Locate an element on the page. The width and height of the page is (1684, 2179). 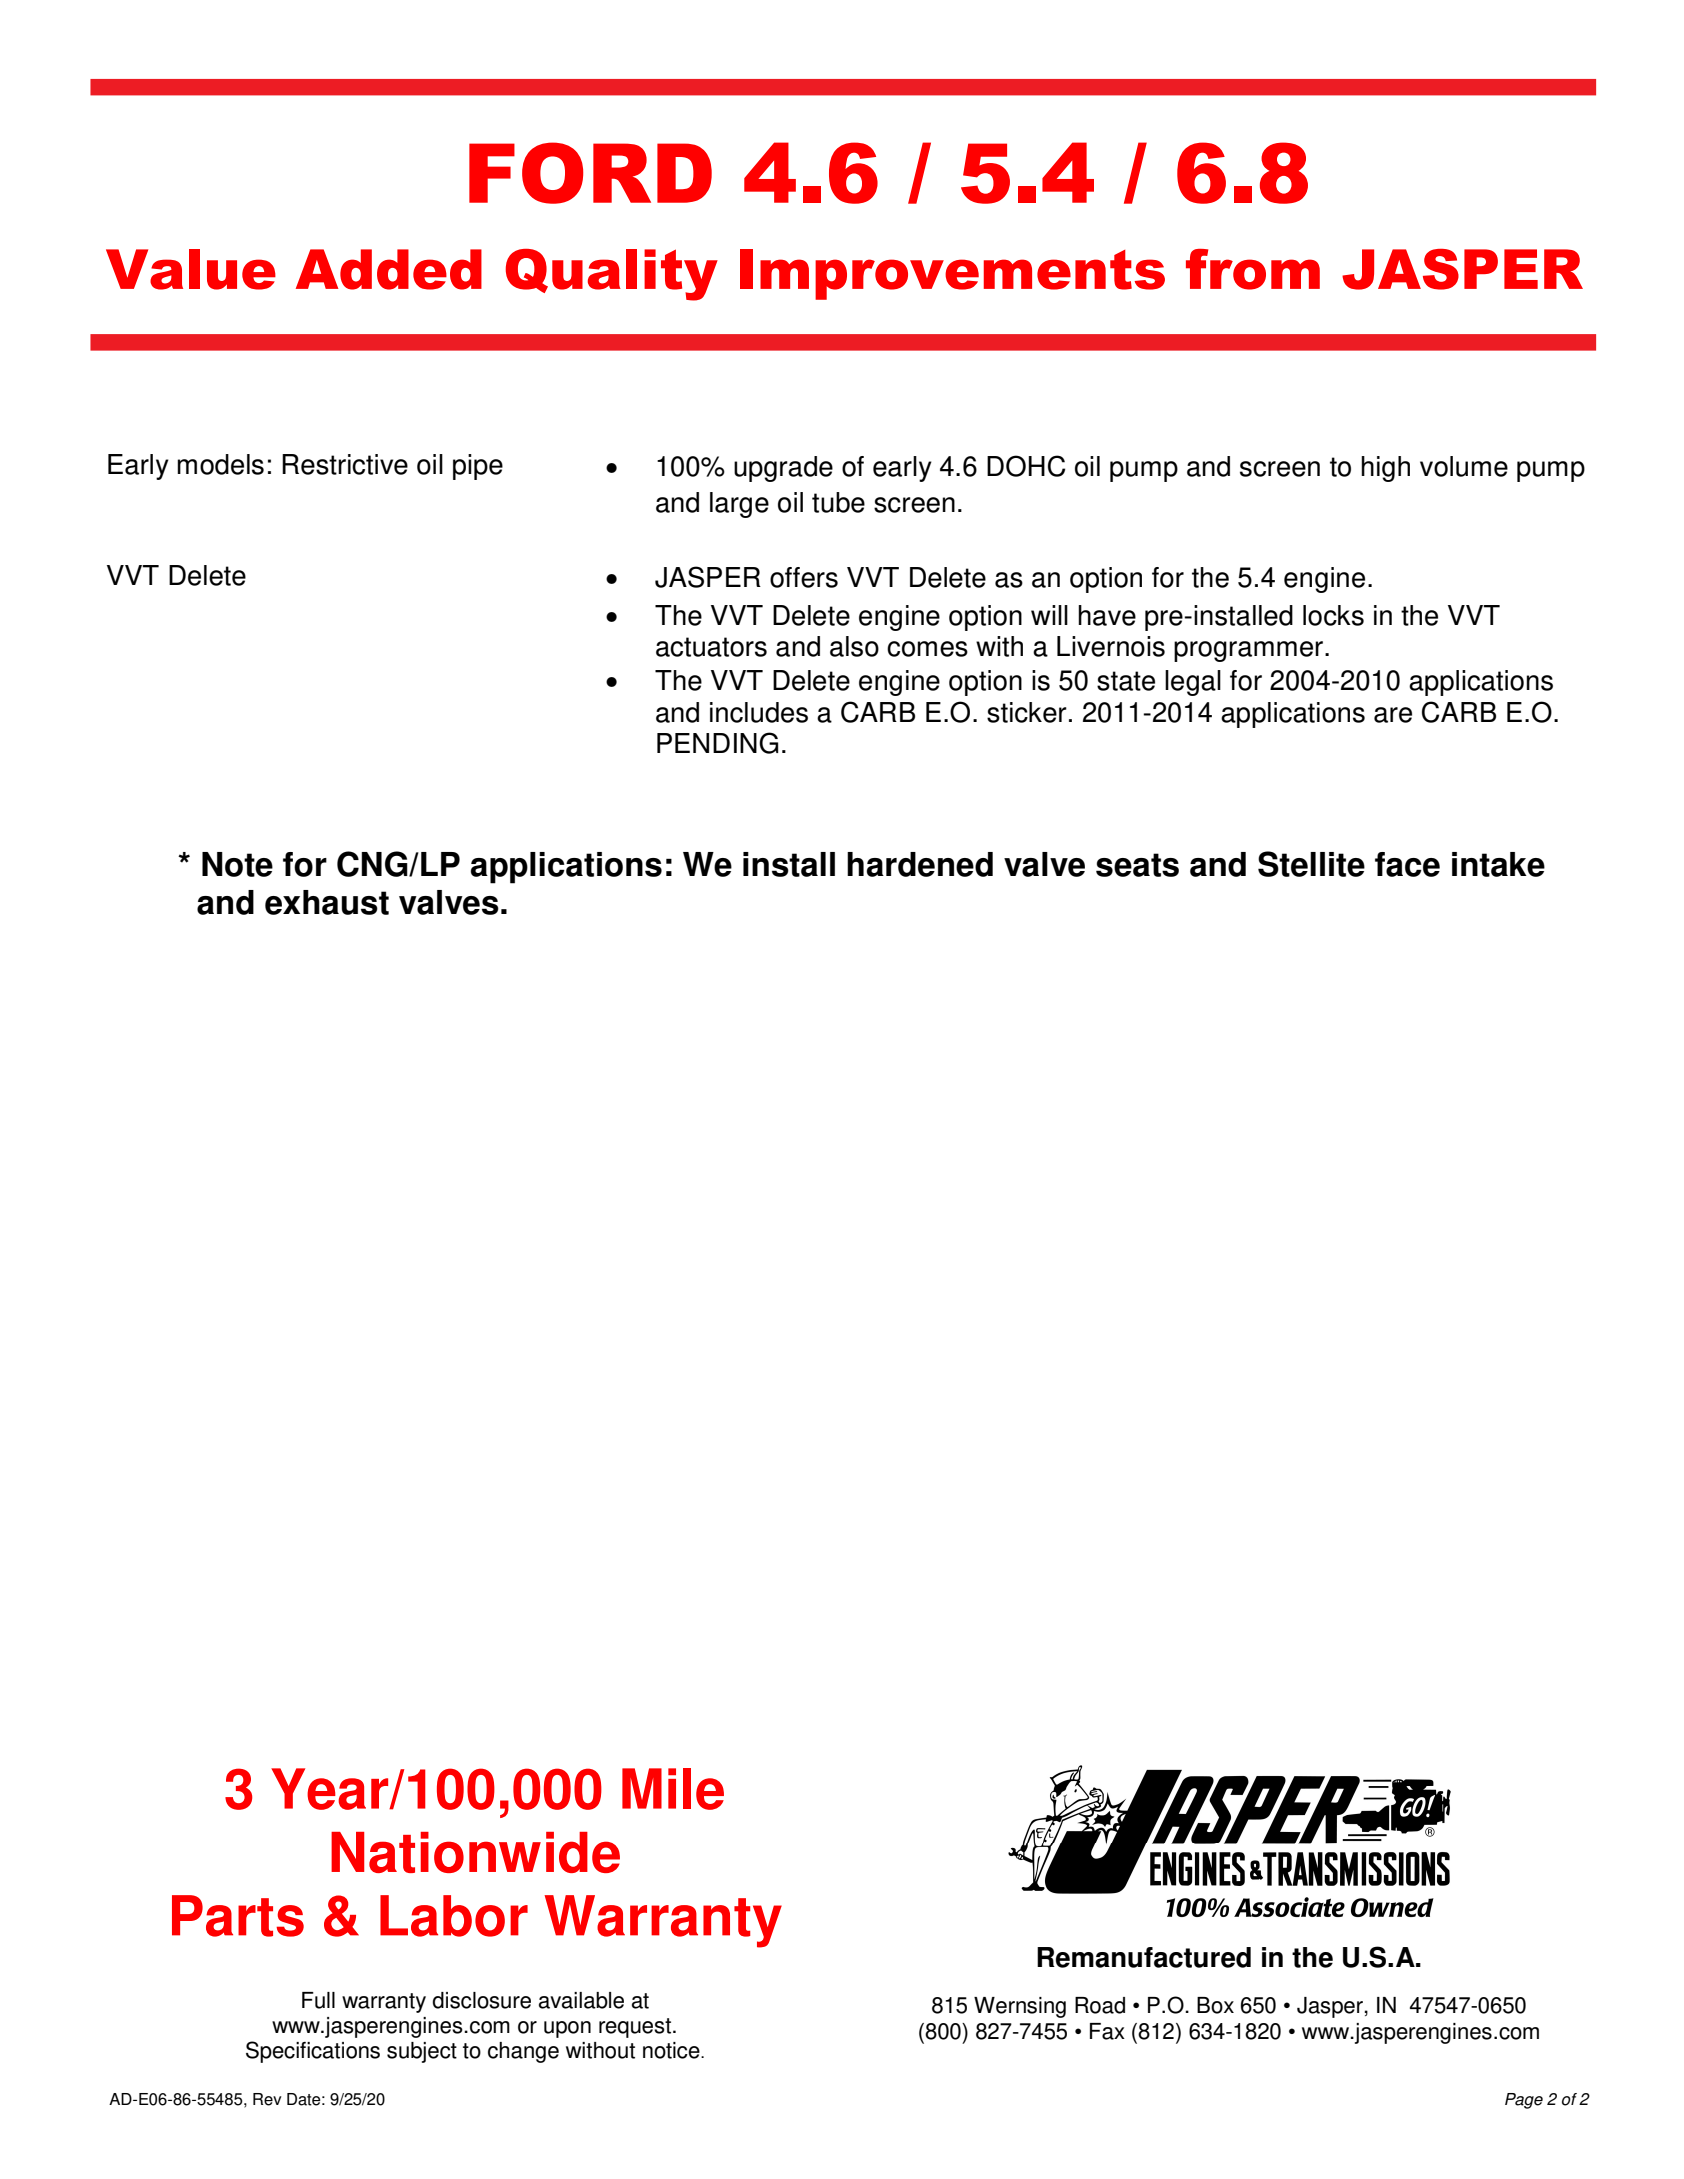
Added is located at coordinates (389, 269).
